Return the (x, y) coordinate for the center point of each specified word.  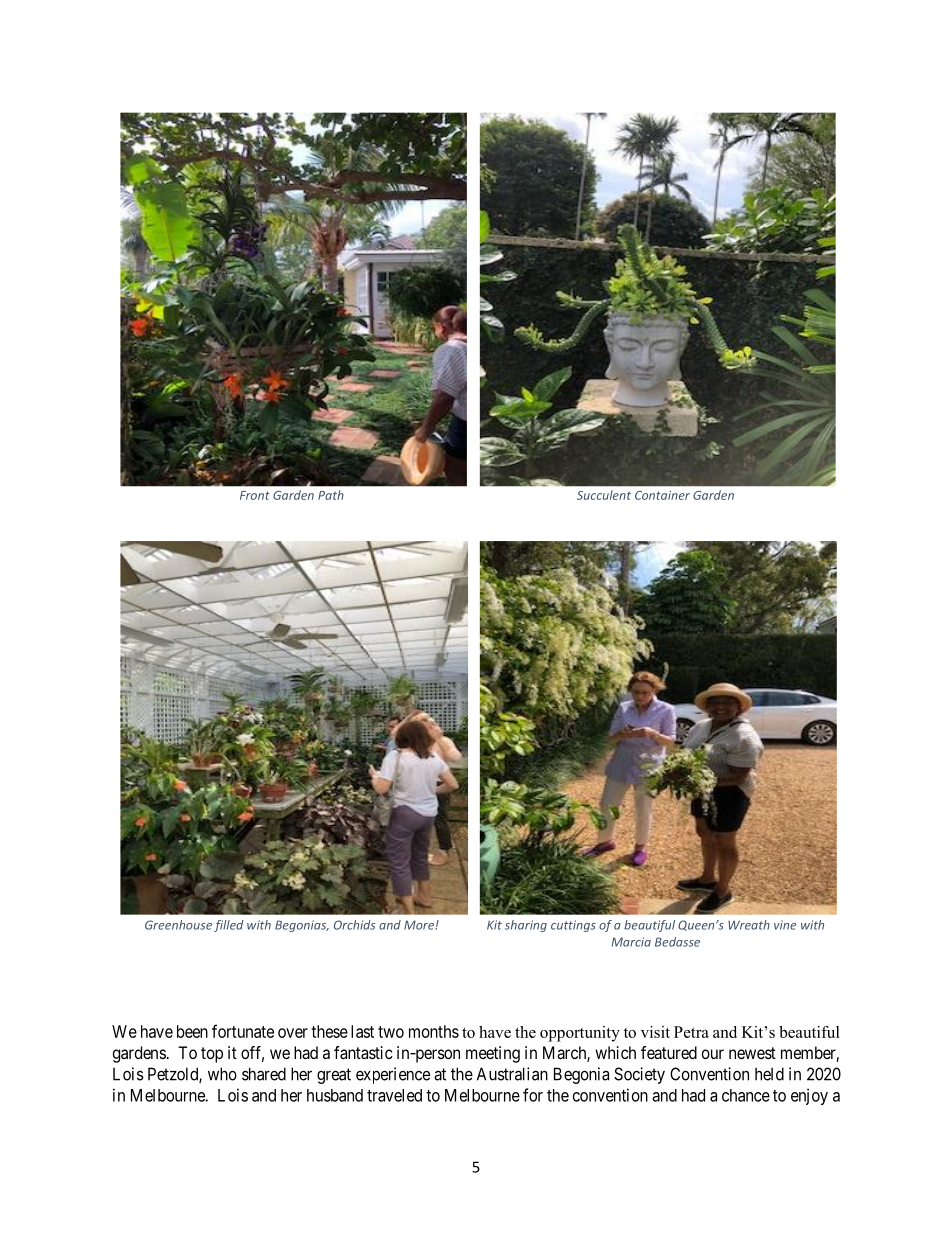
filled (229, 926)
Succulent (604, 495)
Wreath (749, 925)
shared (264, 1074)
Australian (512, 1074)
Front (255, 495)
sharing (526, 926)
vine (785, 925)
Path (331, 495)
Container (662, 495)
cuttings (573, 926)
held (769, 1074)
